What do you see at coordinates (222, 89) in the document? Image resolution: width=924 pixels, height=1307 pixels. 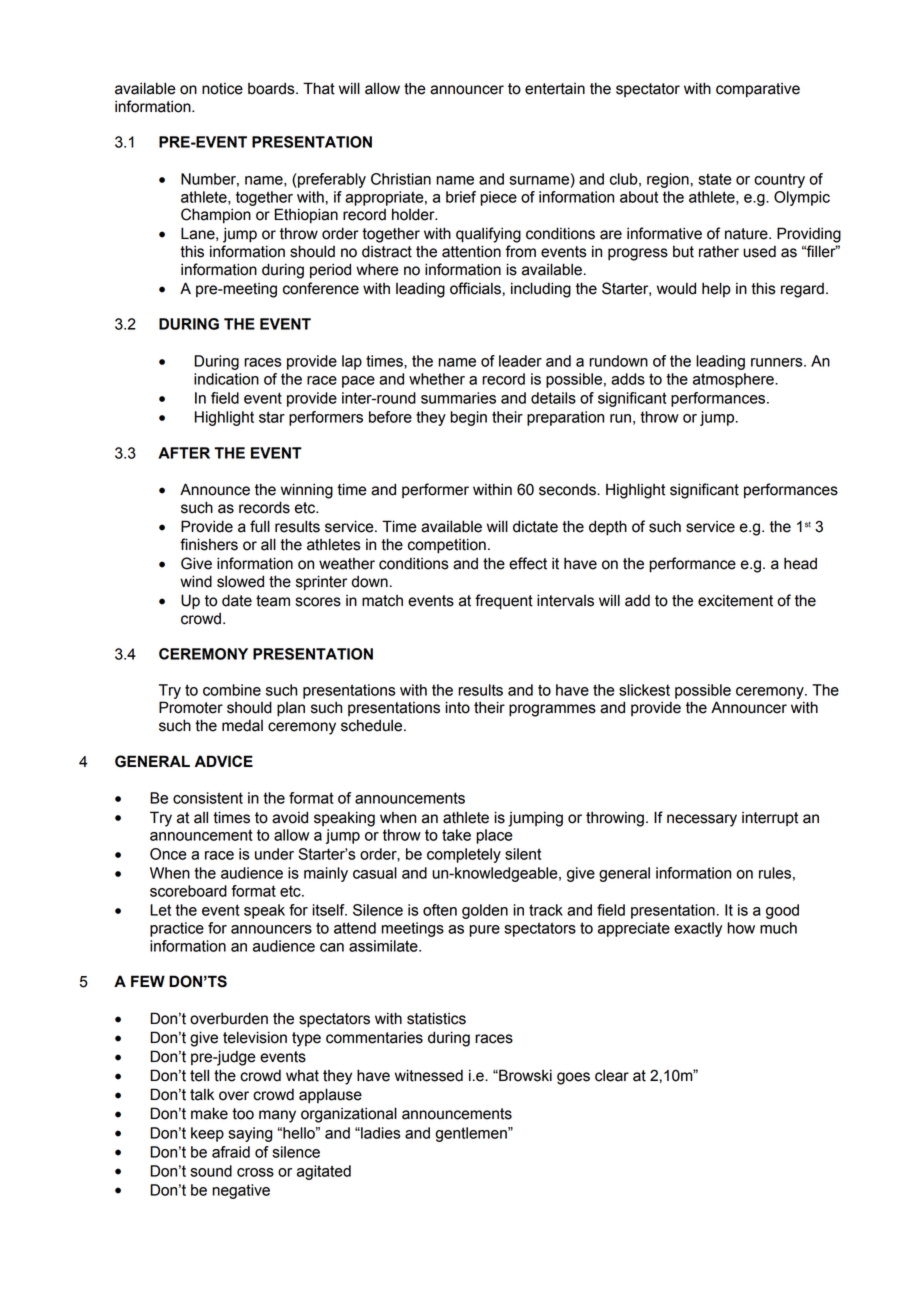 I see `notice` at bounding box center [222, 89].
